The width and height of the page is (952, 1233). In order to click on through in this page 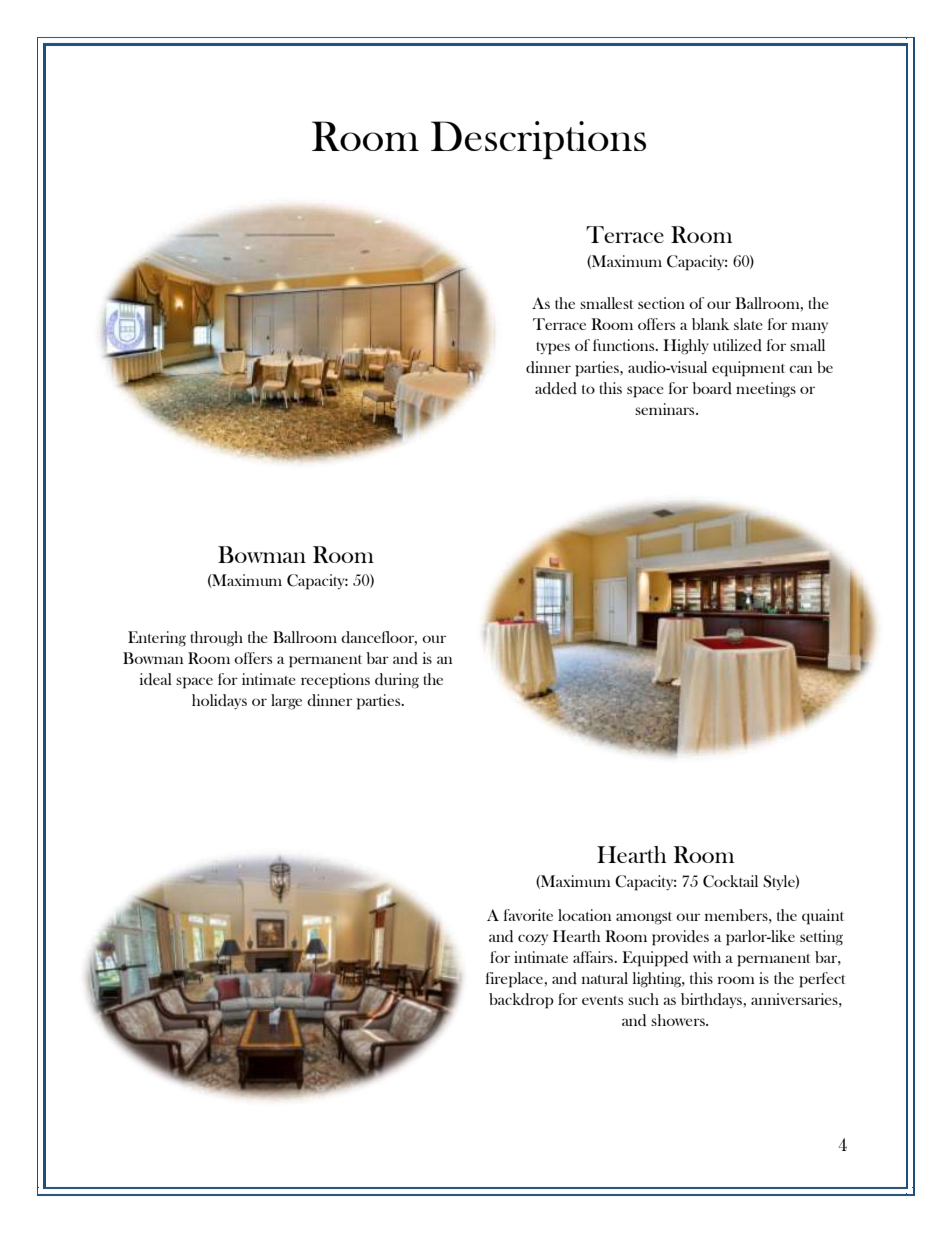, I will do `click(216, 639)`.
